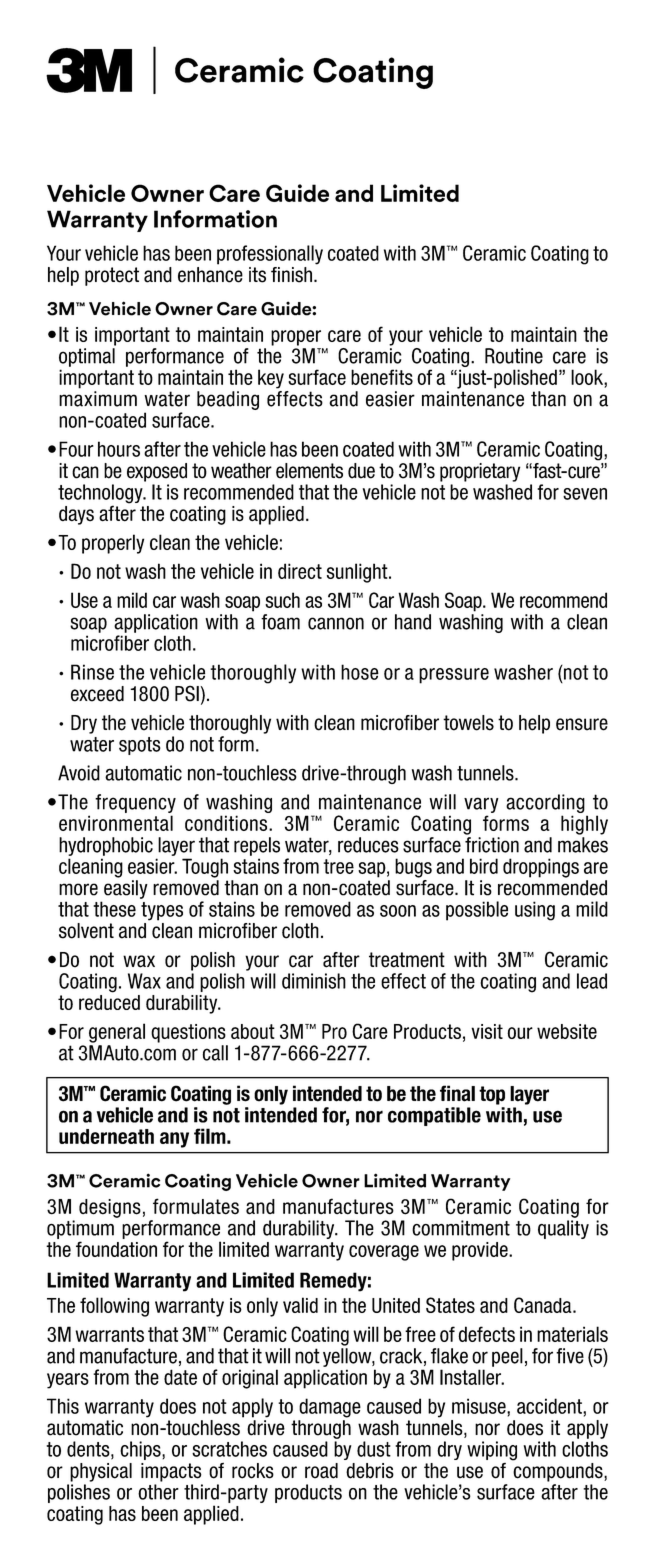  I want to click on droppings, so click(541, 868).
